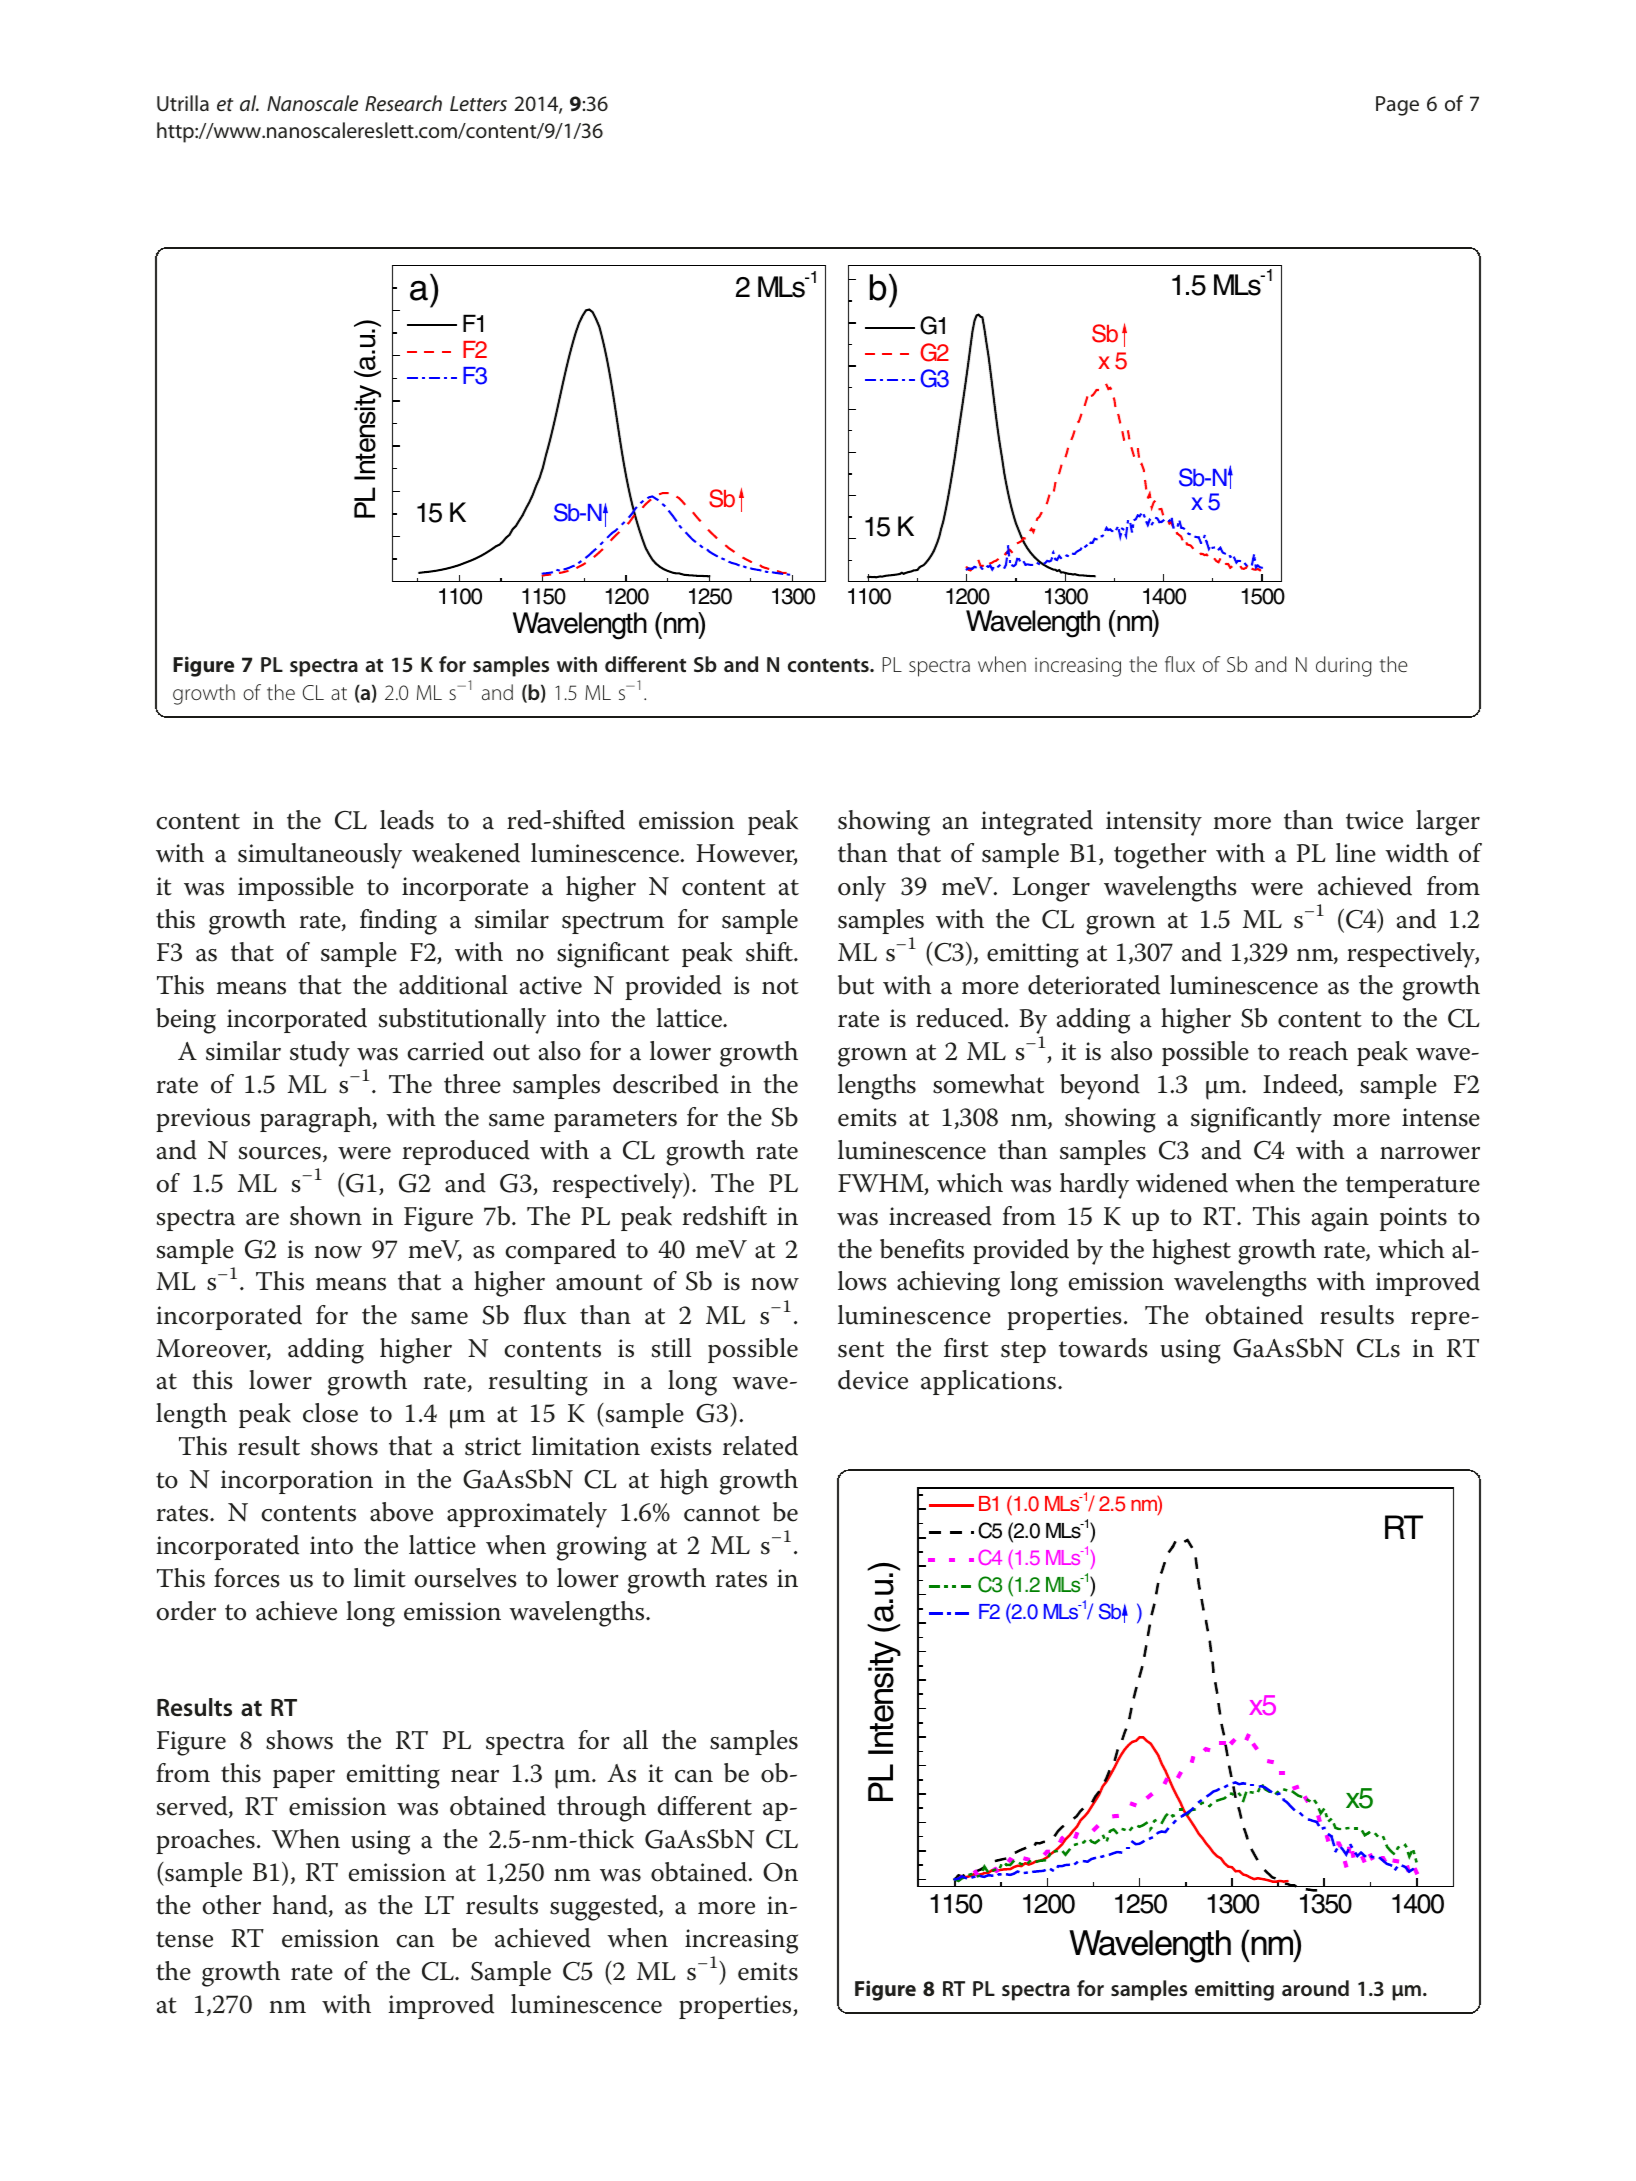 The image size is (1636, 2181). What do you see at coordinates (605, 1908) in the screenshot?
I see `suggested` at bounding box center [605, 1908].
